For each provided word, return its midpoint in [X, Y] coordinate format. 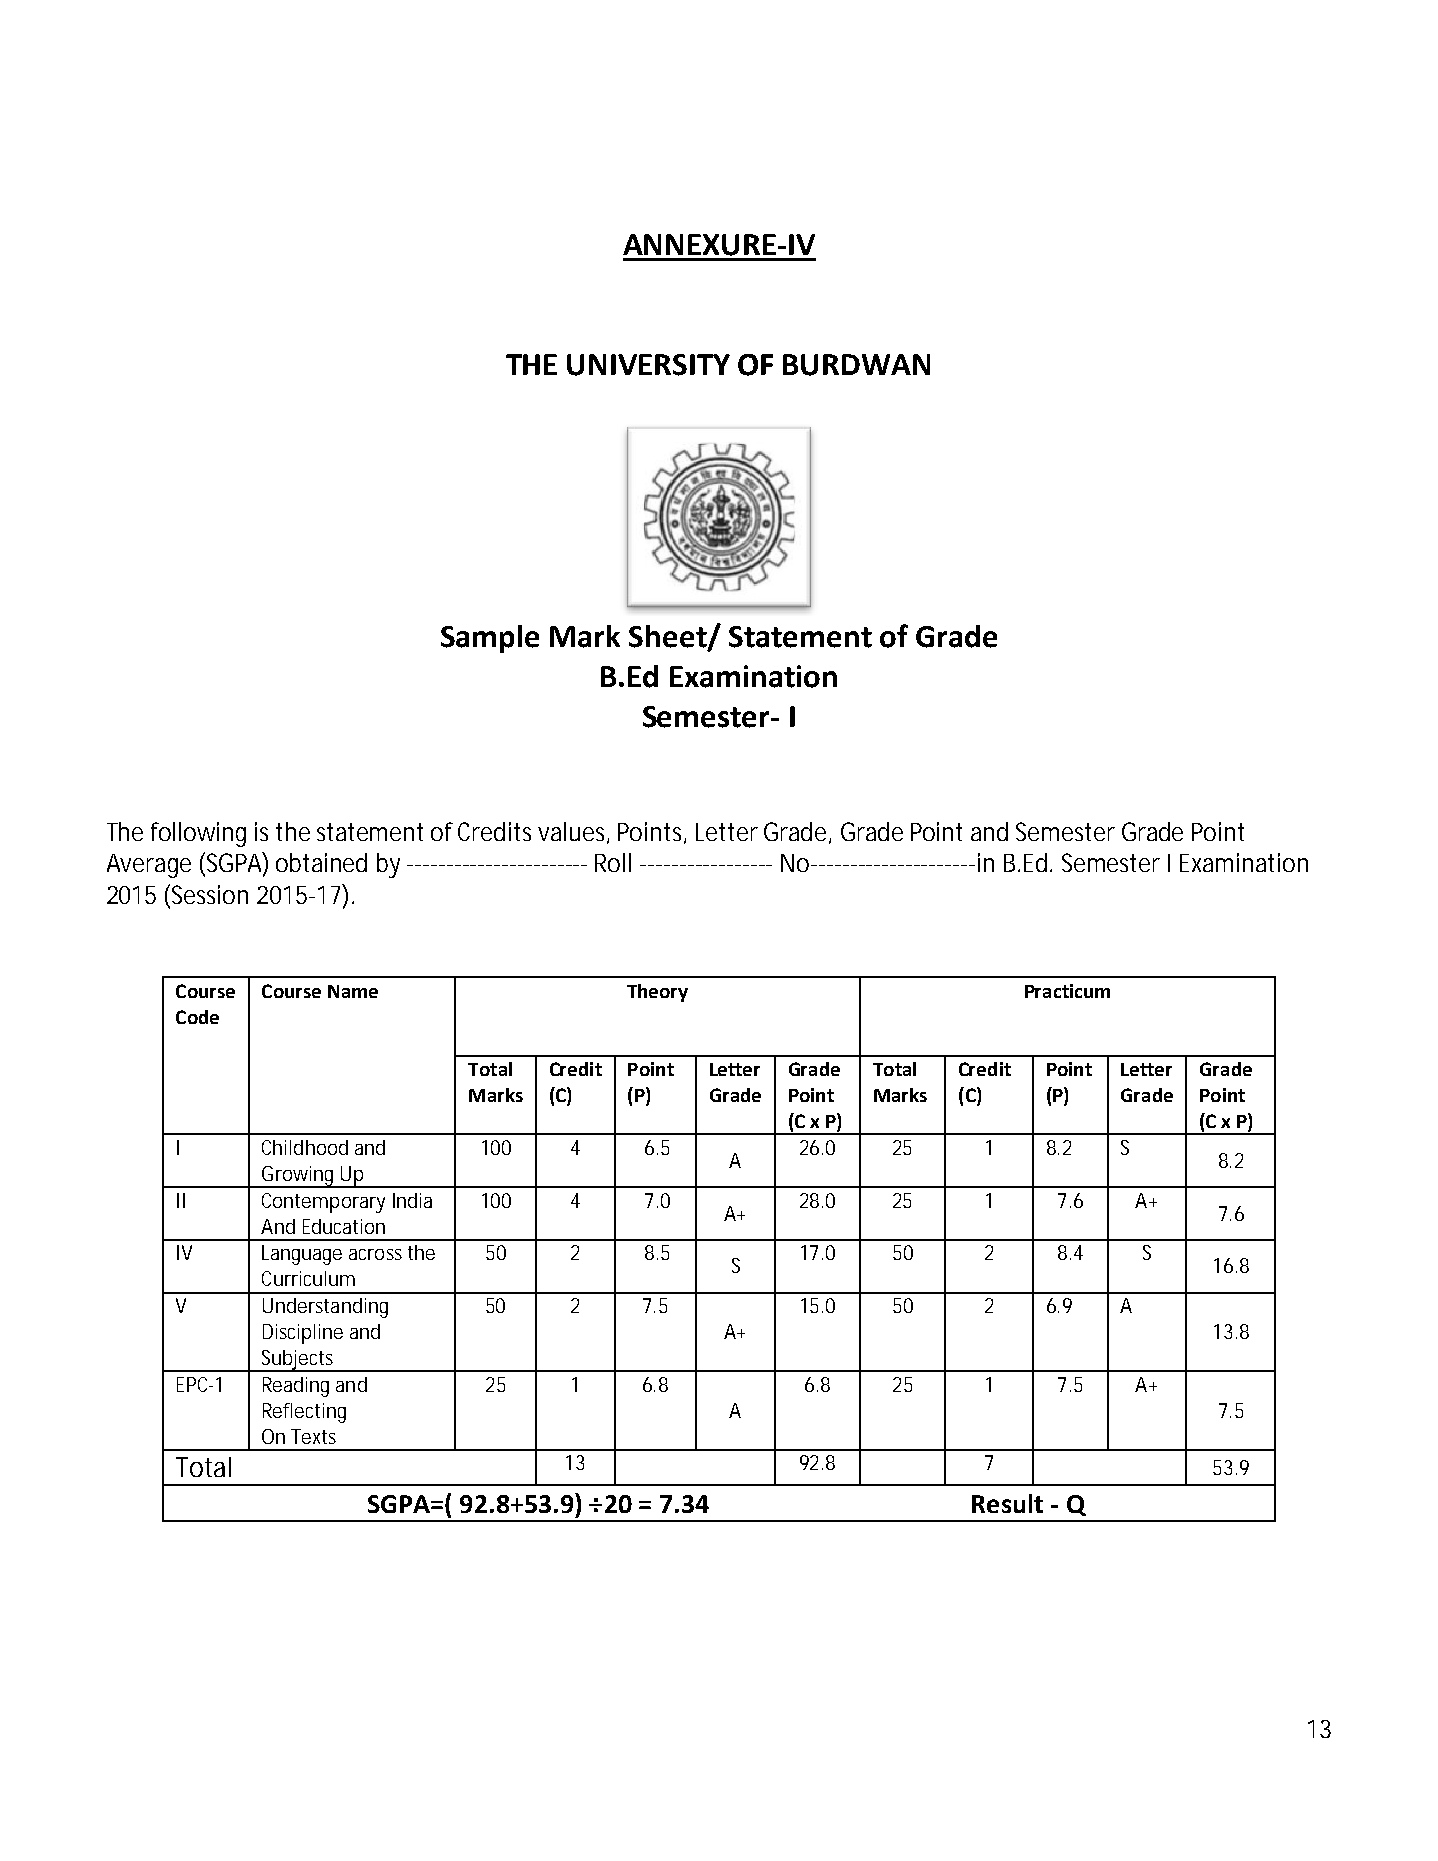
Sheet [669, 637]
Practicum [1067, 991]
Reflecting [304, 1413]
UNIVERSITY [648, 365]
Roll [613, 862]
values [573, 832]
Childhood [305, 1147]
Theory [657, 993]
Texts [313, 1436]
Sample [490, 639]
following [198, 834]
